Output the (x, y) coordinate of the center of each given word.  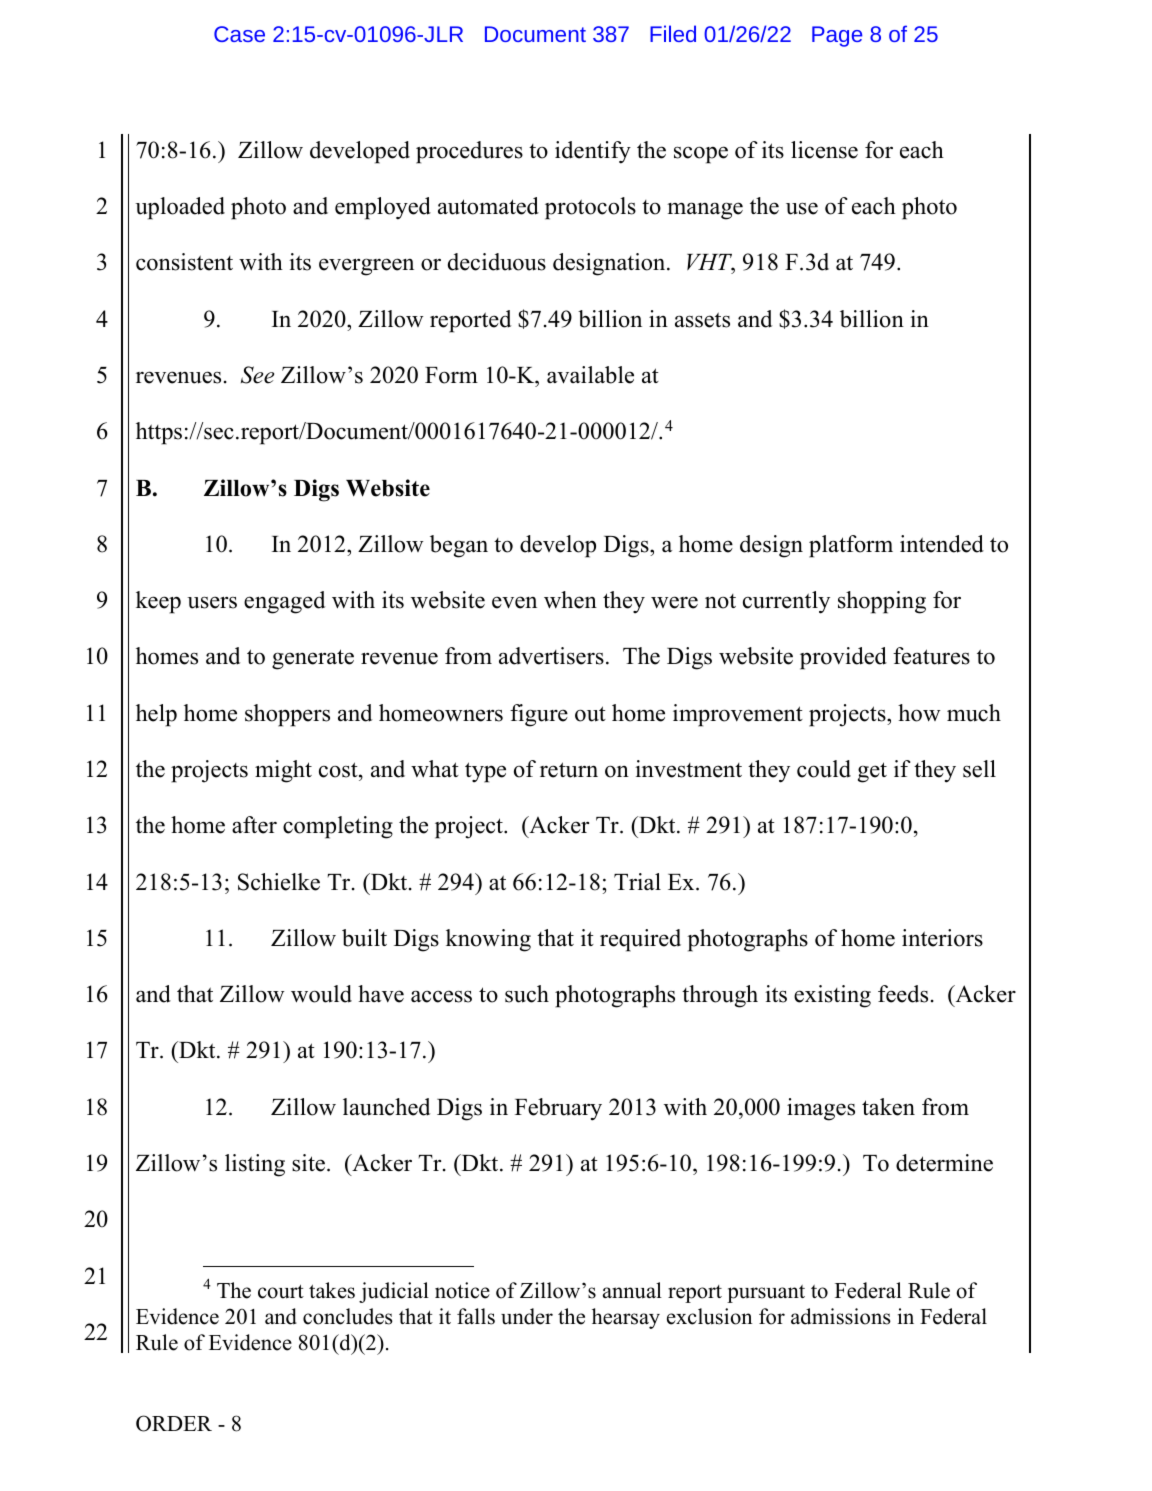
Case (239, 34)
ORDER (174, 1423)
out (590, 714)
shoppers (287, 715)
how (919, 713)
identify (593, 152)
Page (837, 36)
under (527, 1316)
